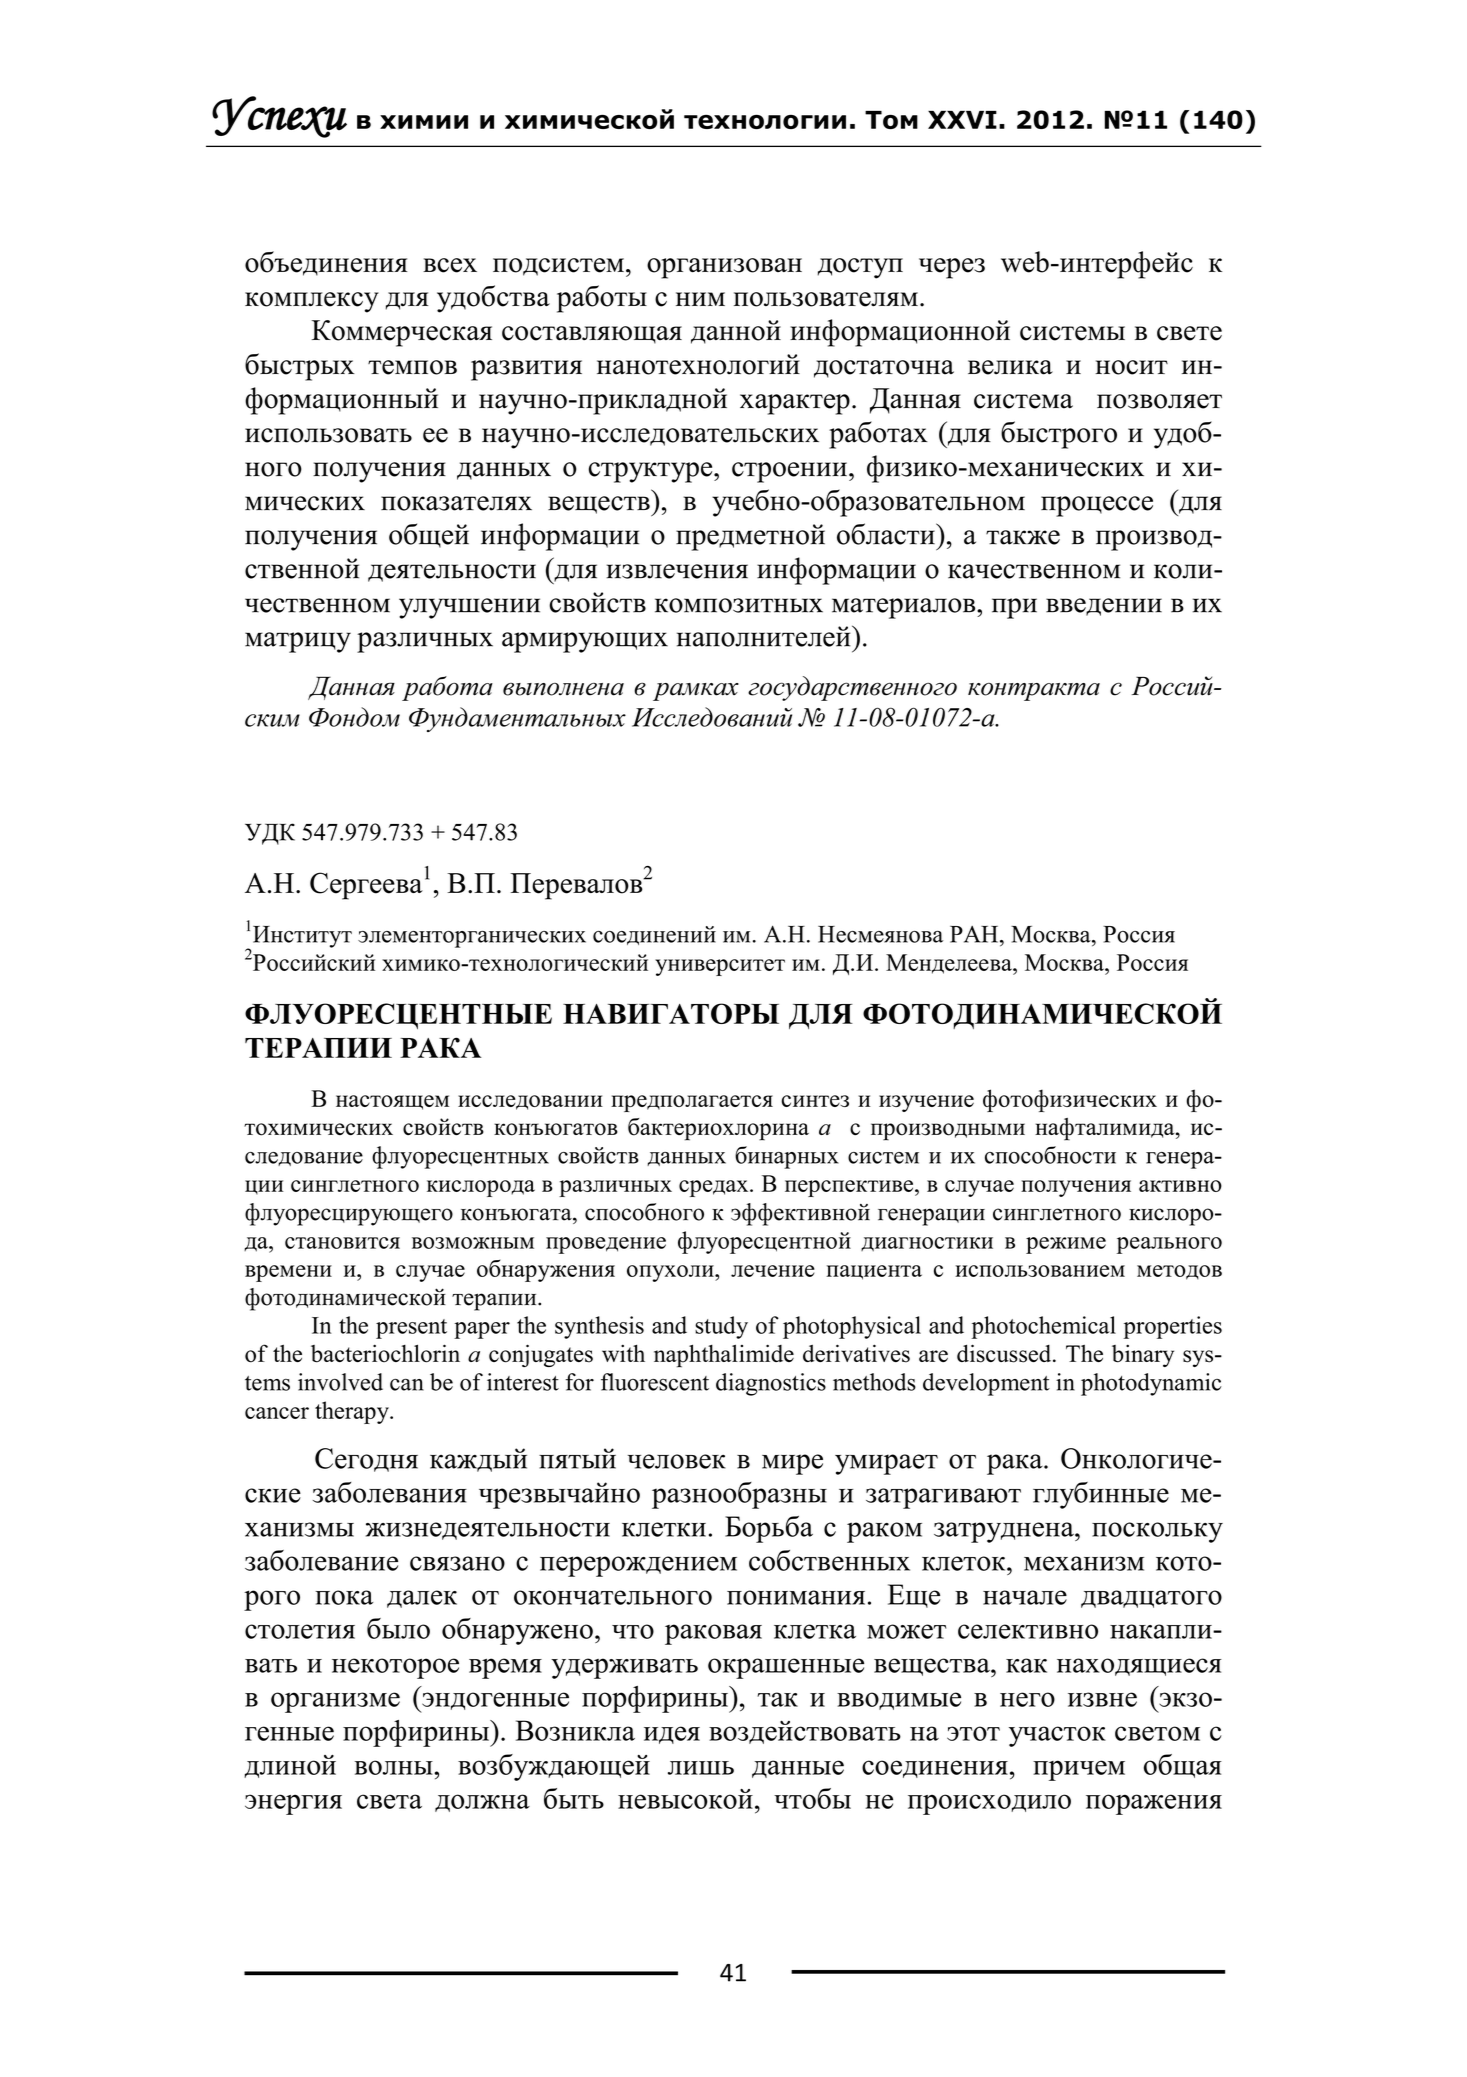  Describe the element at coordinates (856, 1353) in the page. I see `derivatives` at that location.
